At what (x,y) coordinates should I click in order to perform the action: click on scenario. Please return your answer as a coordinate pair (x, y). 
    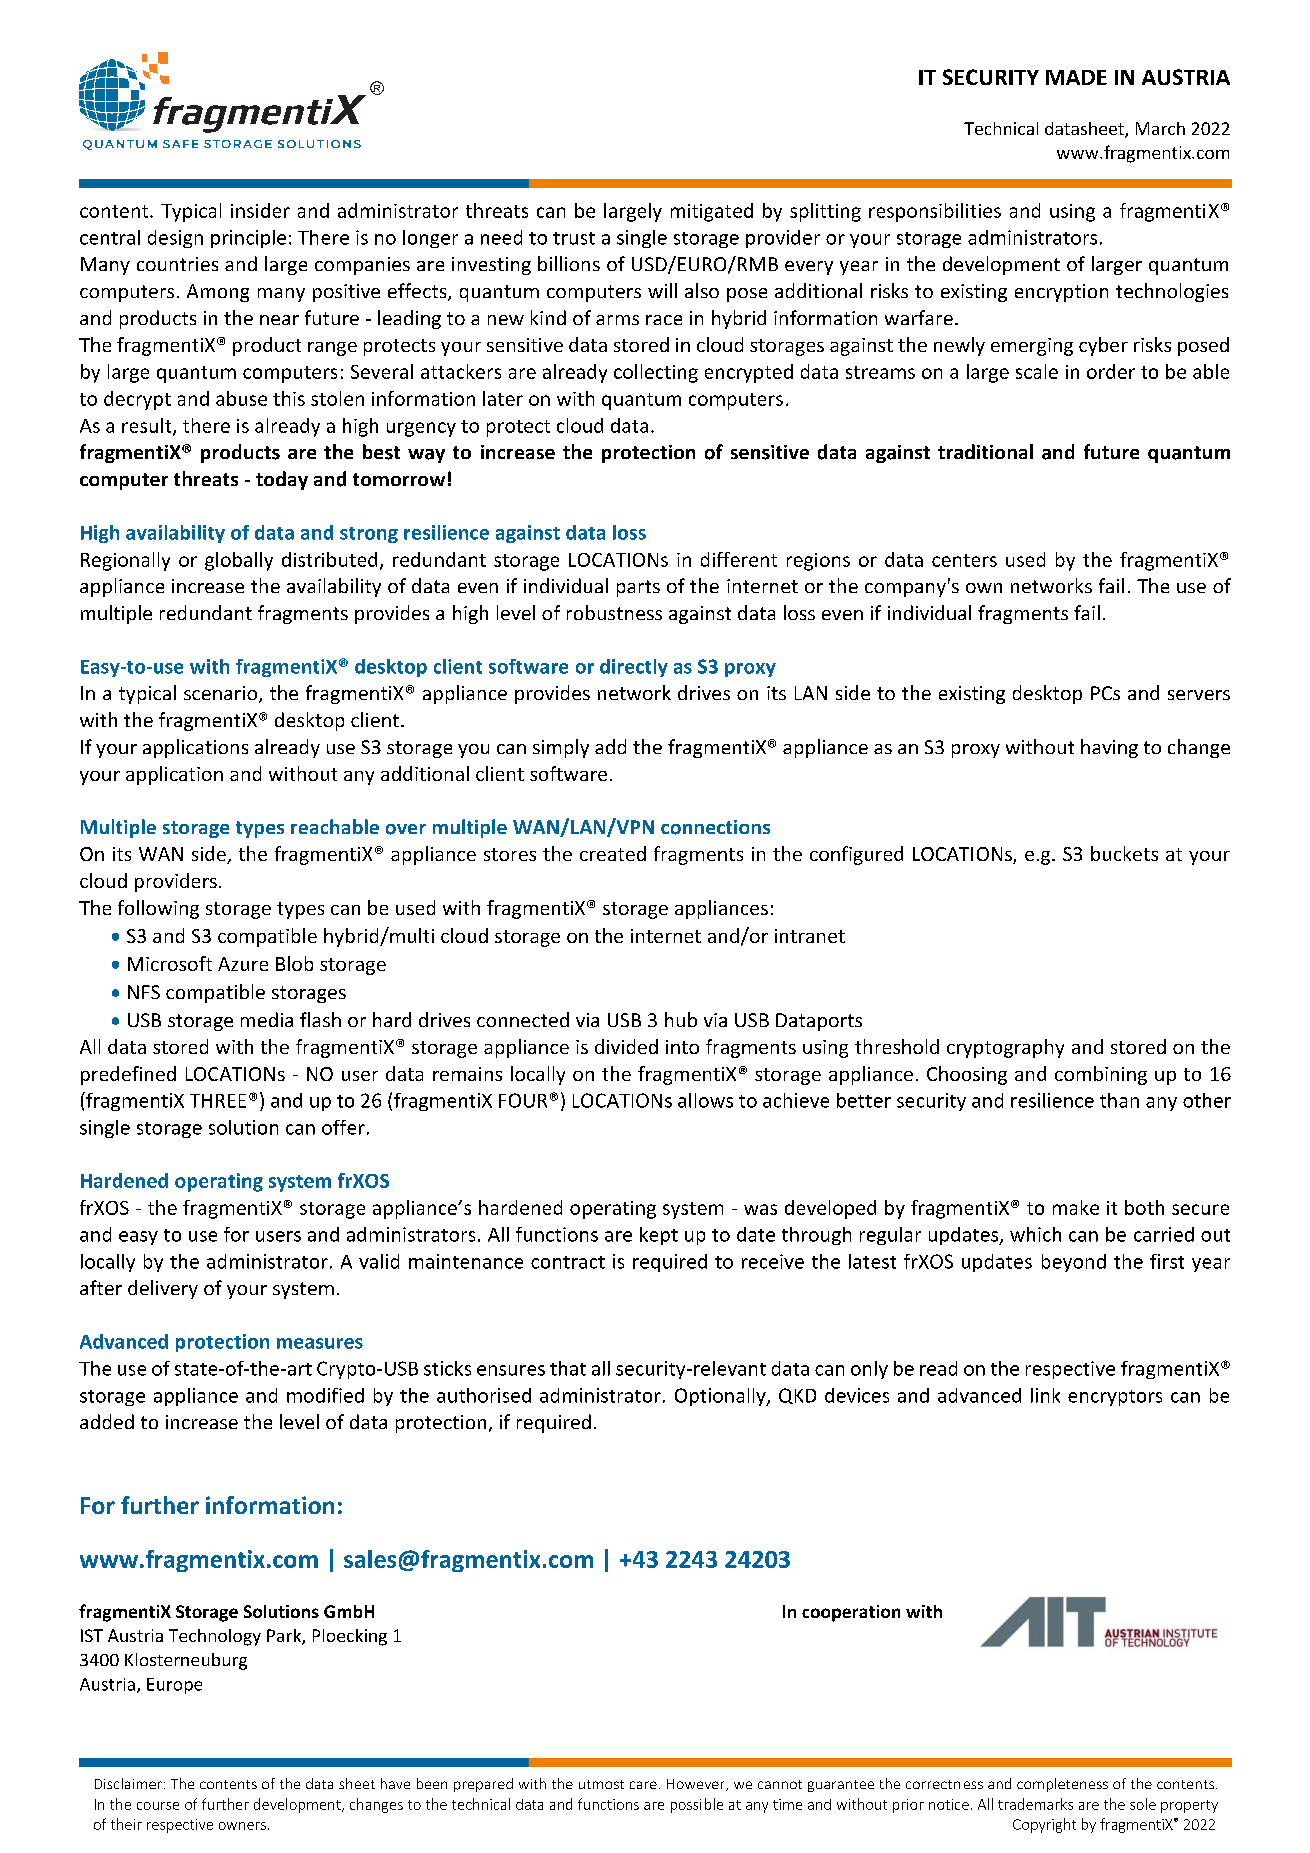
    Looking at the image, I should click on (222, 694).
